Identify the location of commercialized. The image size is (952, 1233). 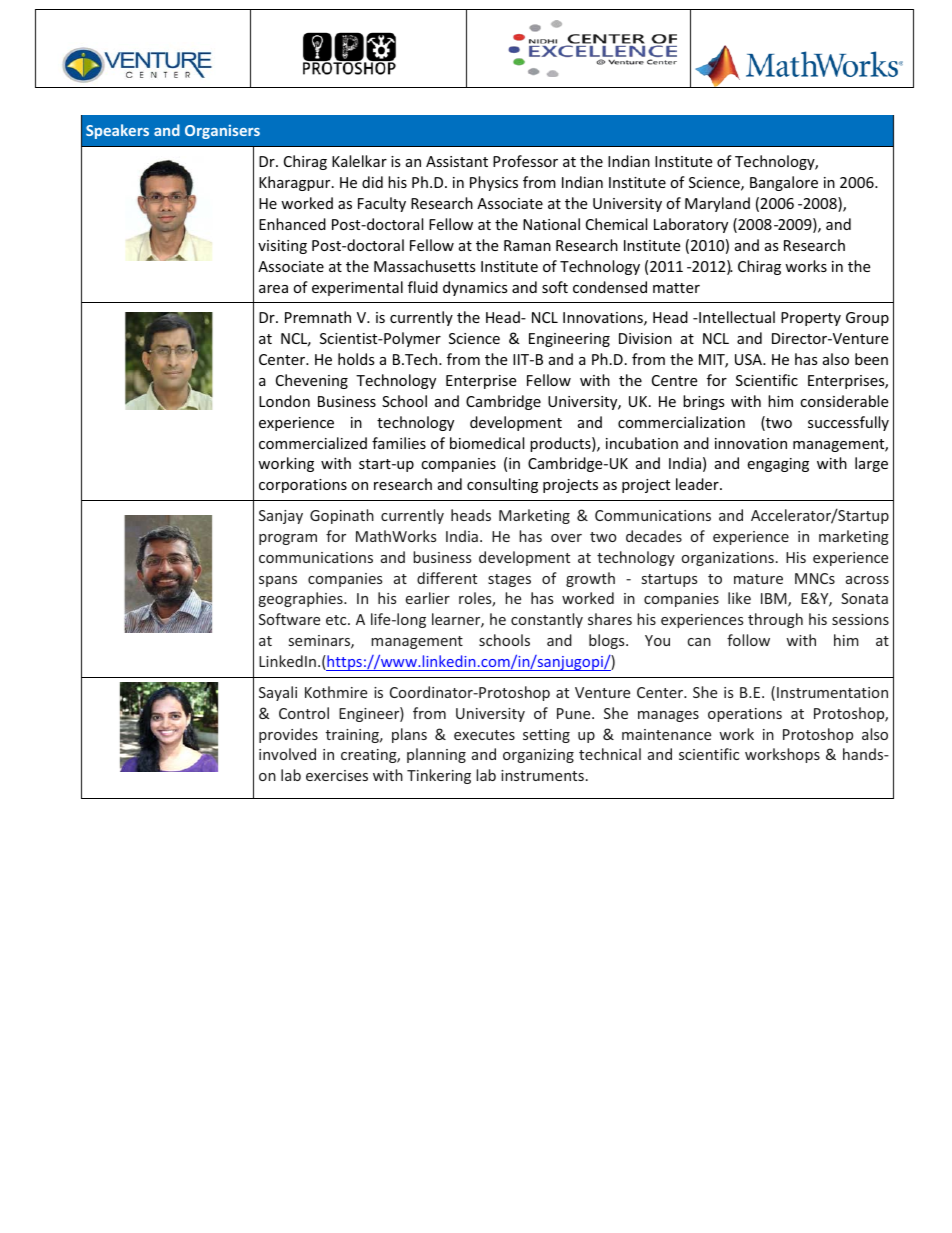
(313, 443).
